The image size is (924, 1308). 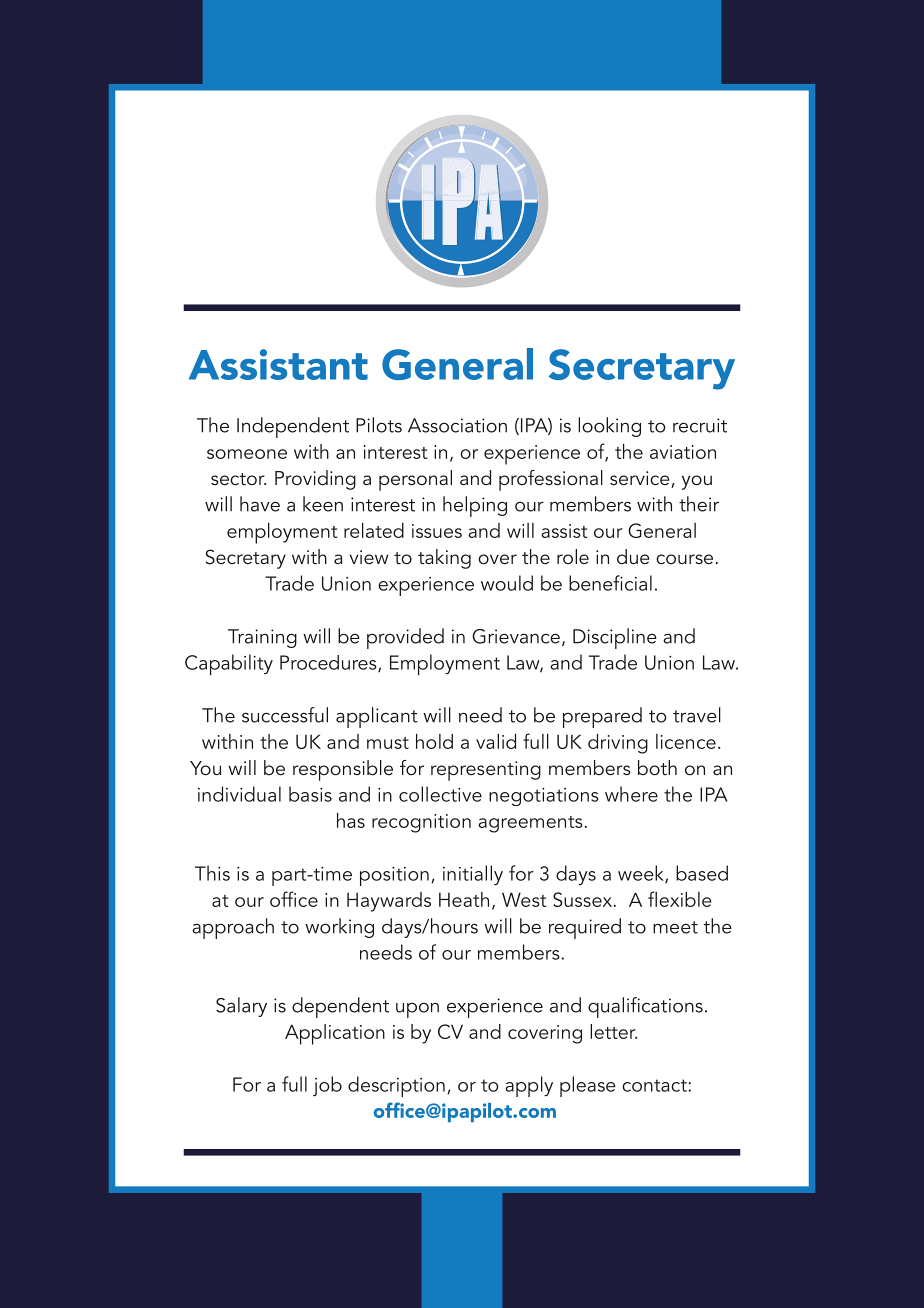 I want to click on contact, so click(x=655, y=1085).
